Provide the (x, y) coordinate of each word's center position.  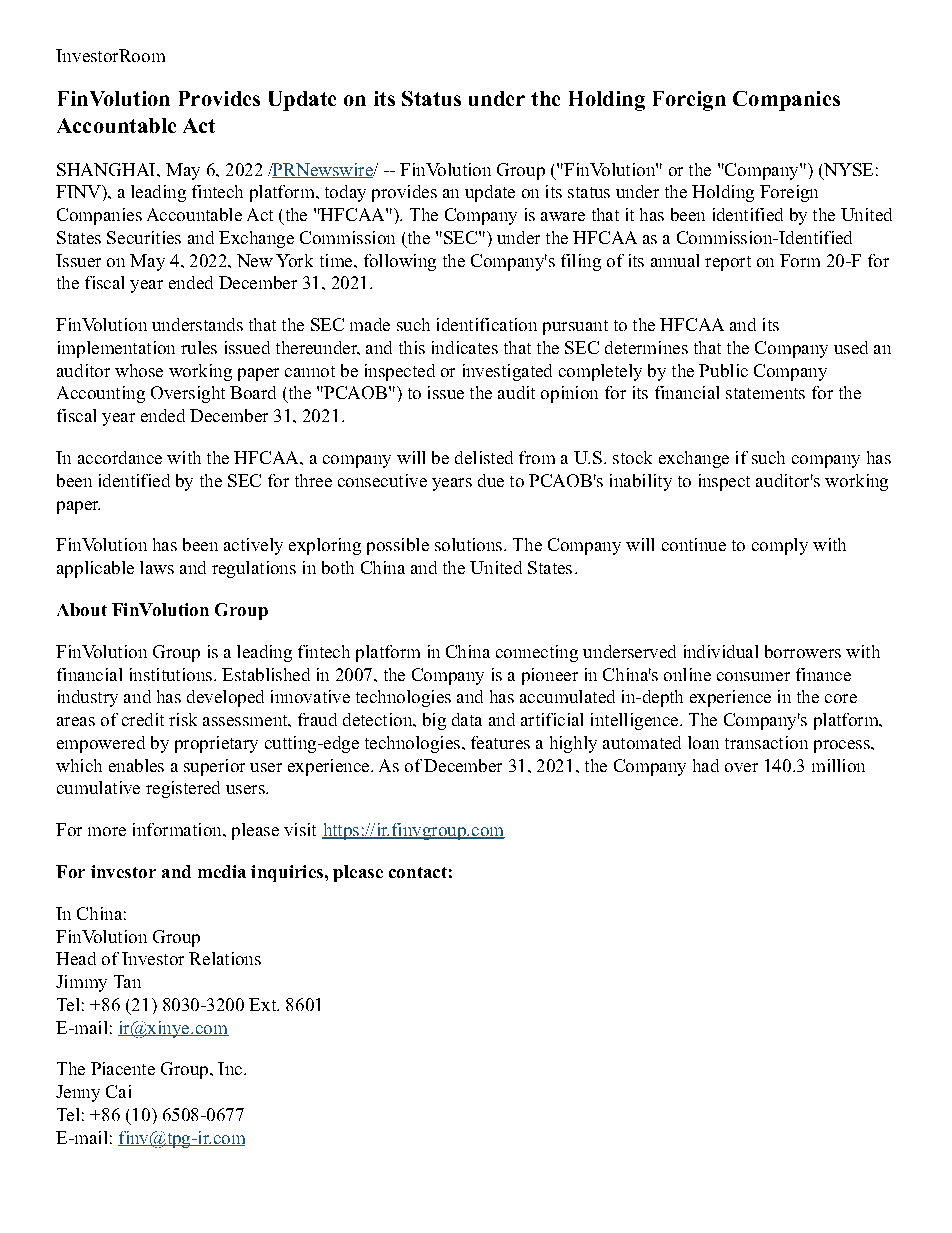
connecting (537, 653)
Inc (231, 1068)
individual (721, 651)
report (728, 263)
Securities (144, 237)
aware (563, 216)
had (706, 765)
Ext (263, 1004)
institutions (171, 674)
